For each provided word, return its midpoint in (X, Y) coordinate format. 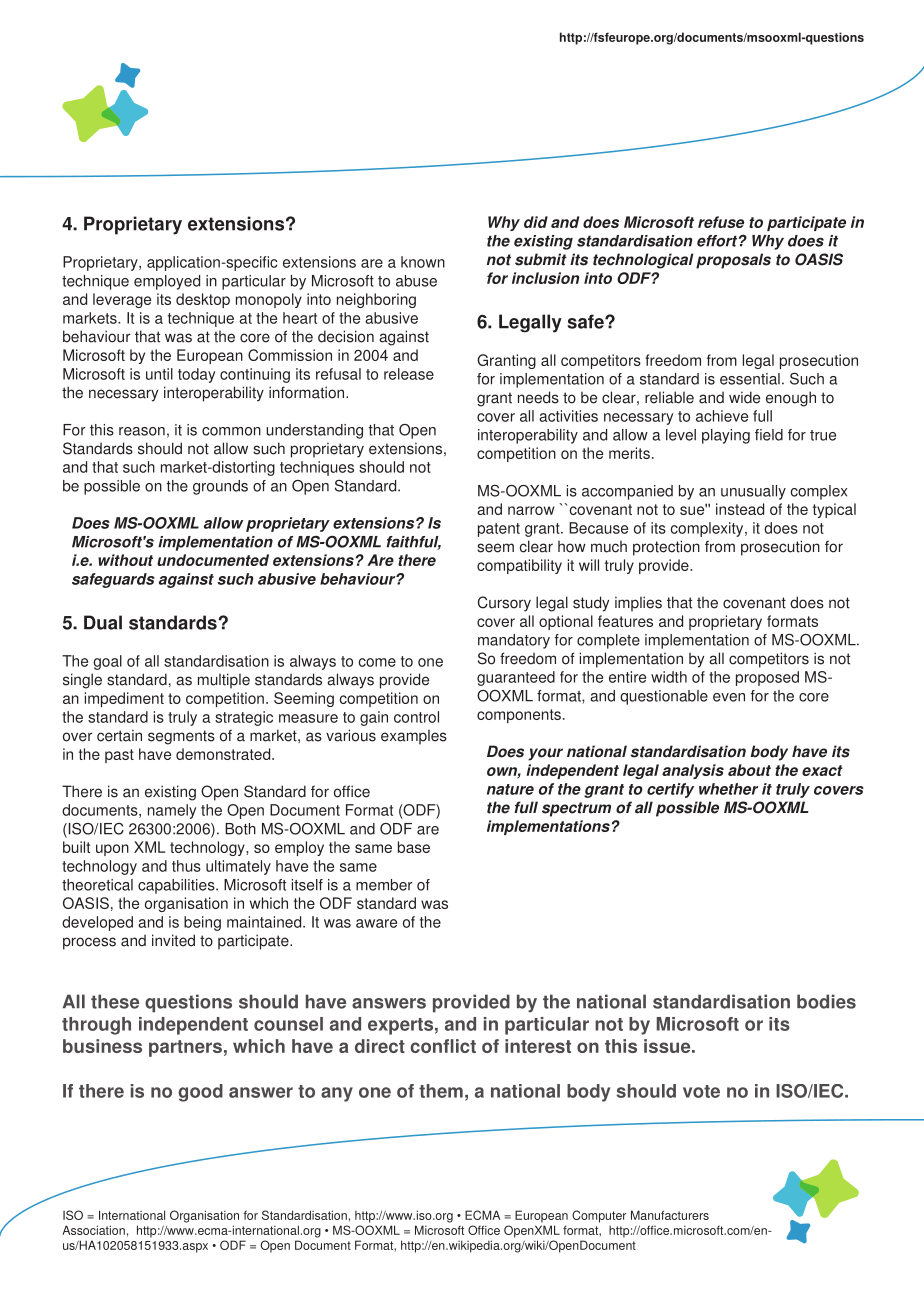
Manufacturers (670, 1215)
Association (93, 1230)
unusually (753, 492)
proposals (733, 261)
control (416, 717)
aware (376, 923)
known (423, 262)
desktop (203, 300)
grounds (220, 487)
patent (499, 530)
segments (181, 737)
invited (173, 940)
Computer (599, 1216)
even (729, 697)
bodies (826, 1001)
